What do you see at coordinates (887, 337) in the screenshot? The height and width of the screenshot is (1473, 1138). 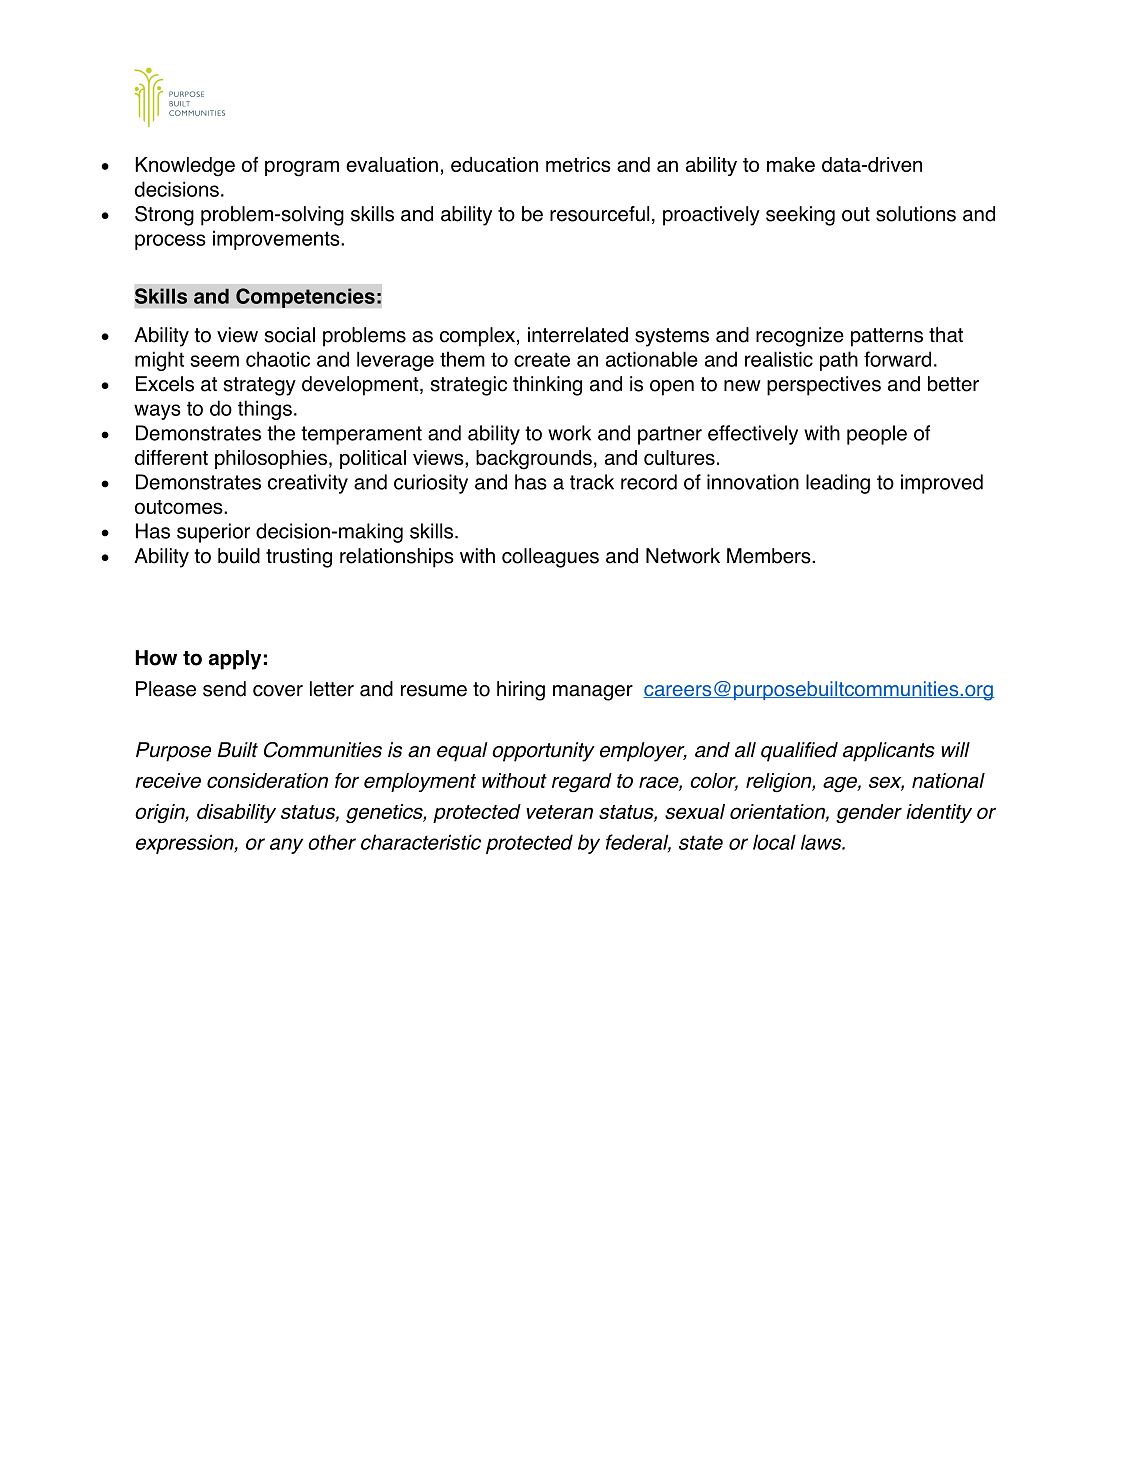 I see `patterns` at bounding box center [887, 337].
